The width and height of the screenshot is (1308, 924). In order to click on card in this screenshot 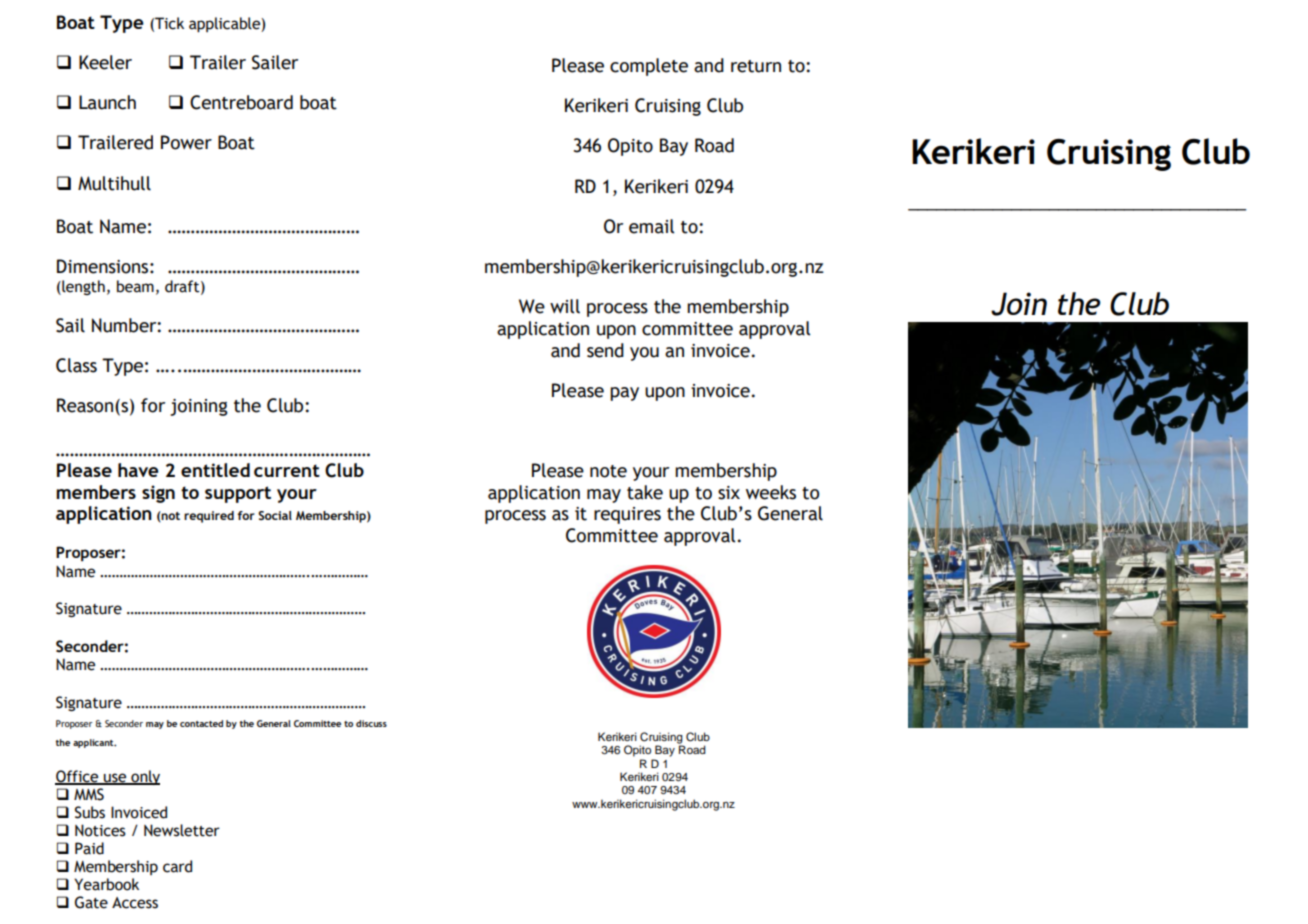, I will do `click(177, 866)`.
